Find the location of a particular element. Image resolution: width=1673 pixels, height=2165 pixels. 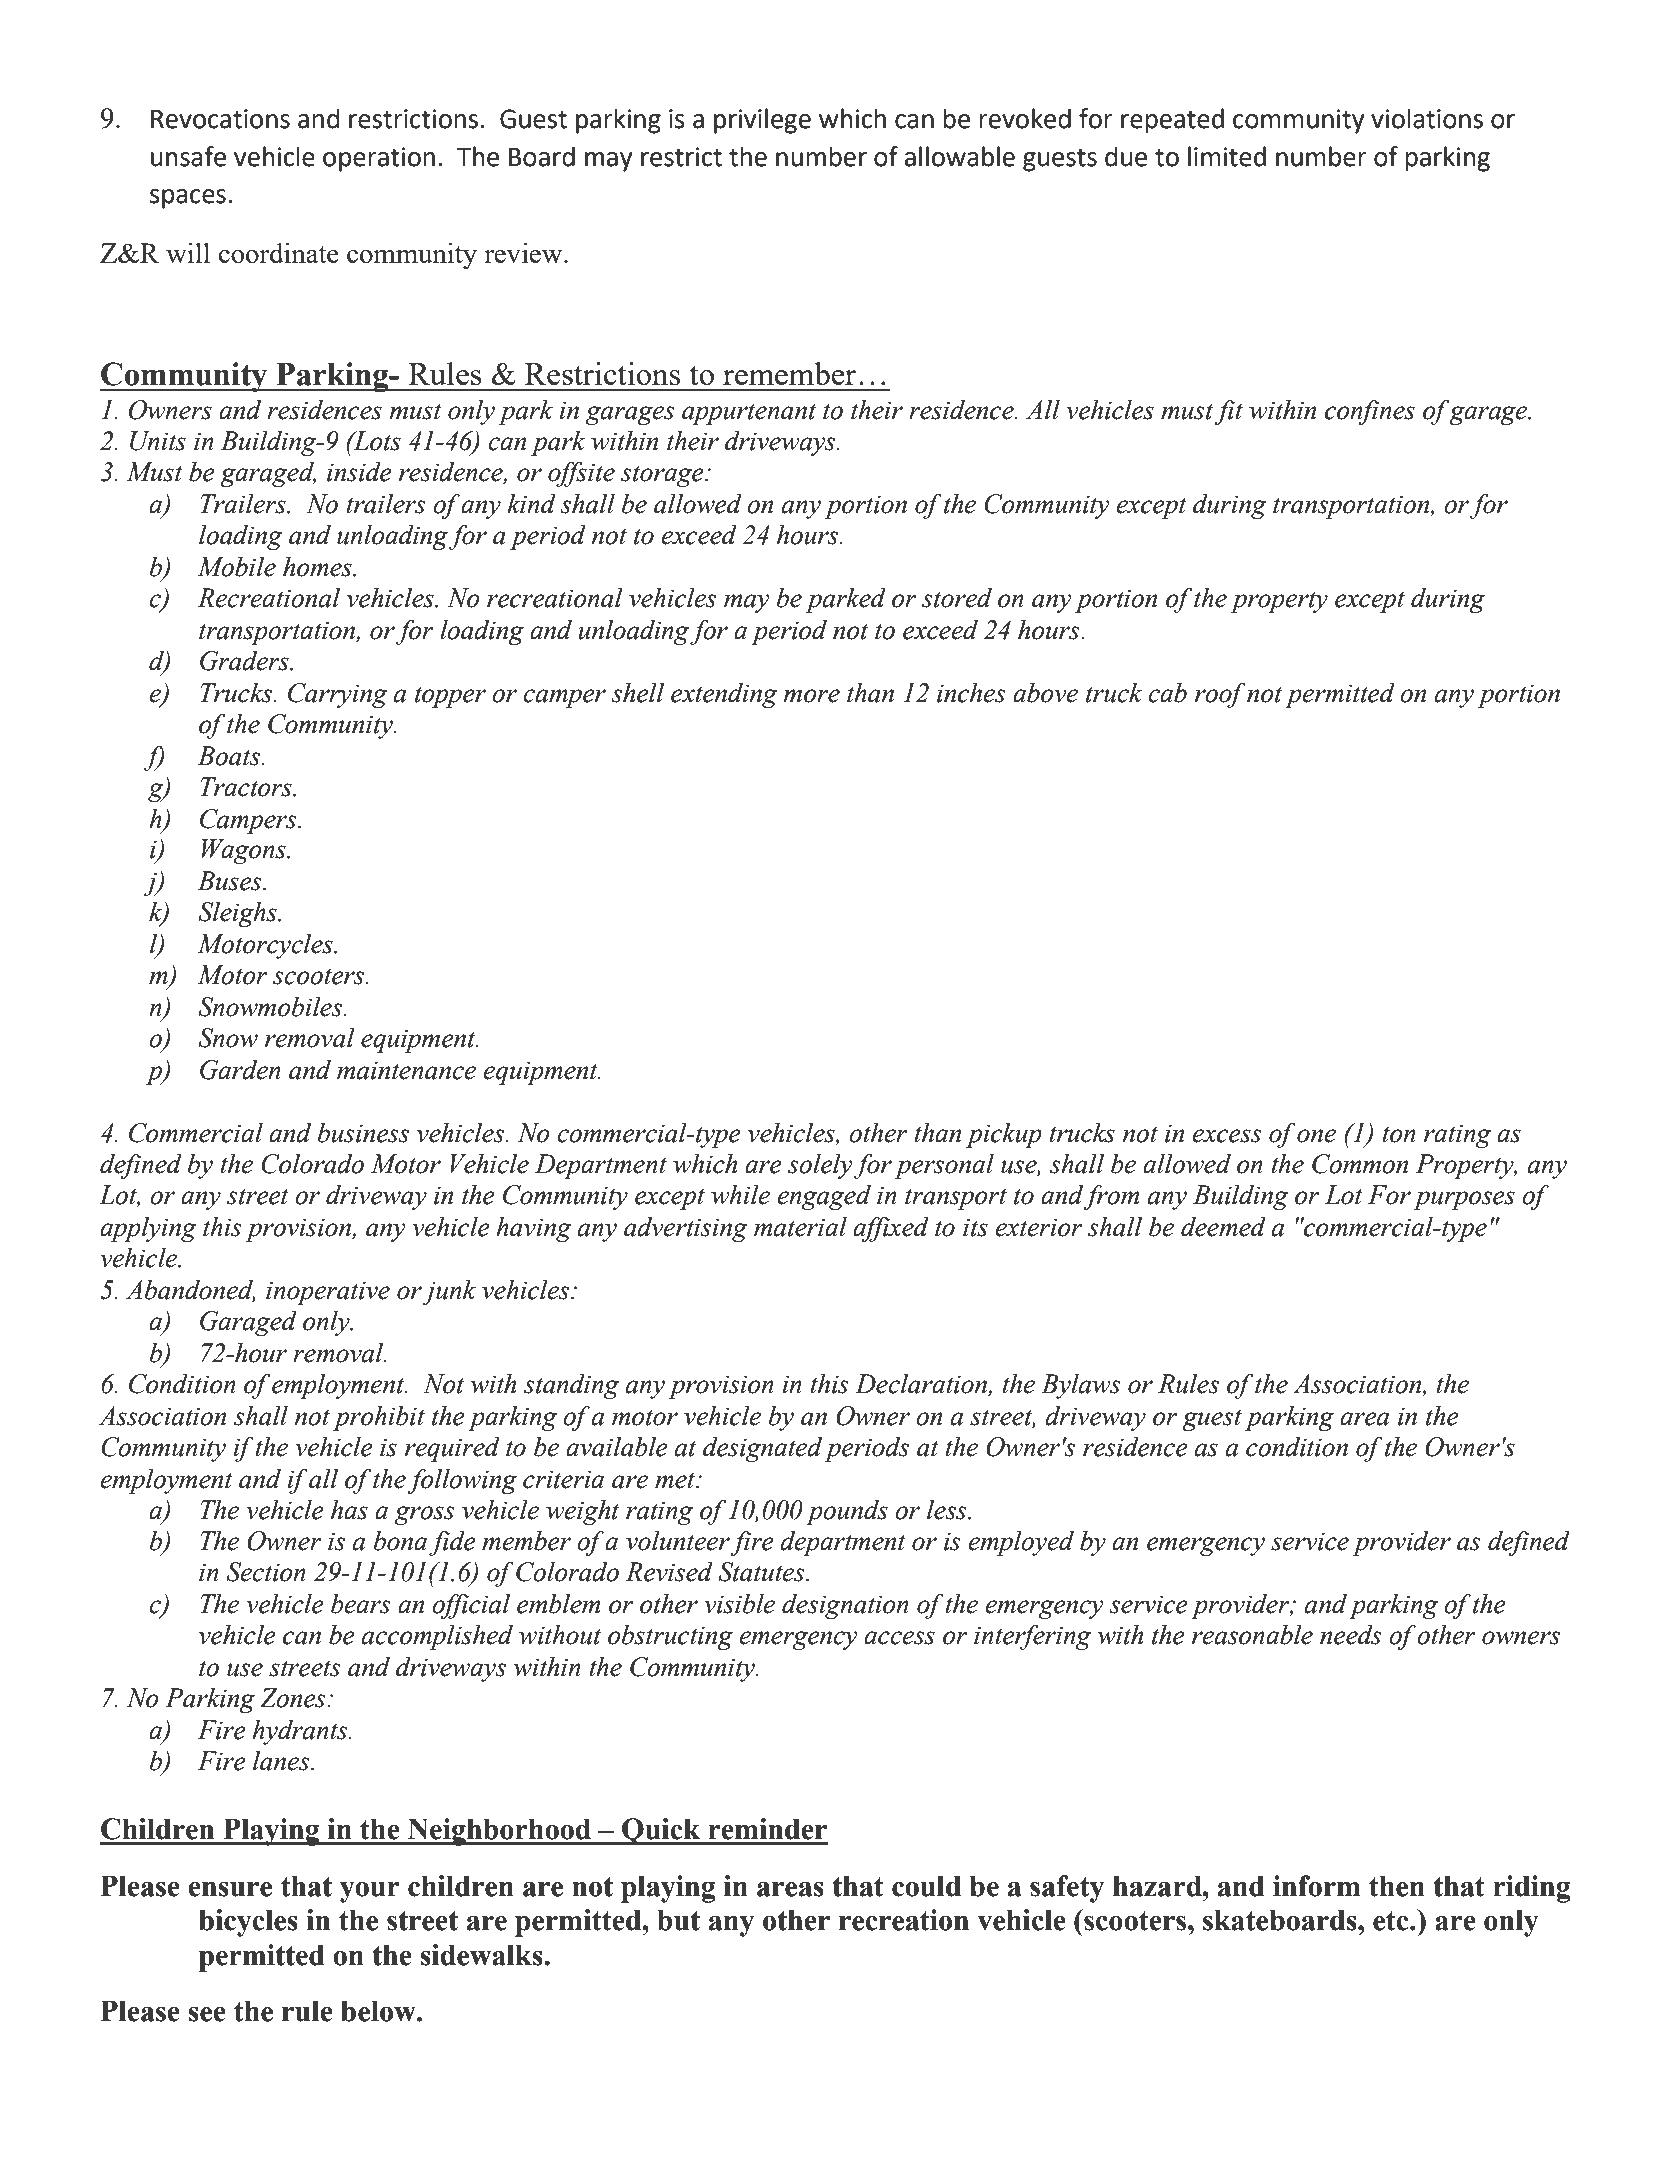

Boats is located at coordinates (230, 756).
